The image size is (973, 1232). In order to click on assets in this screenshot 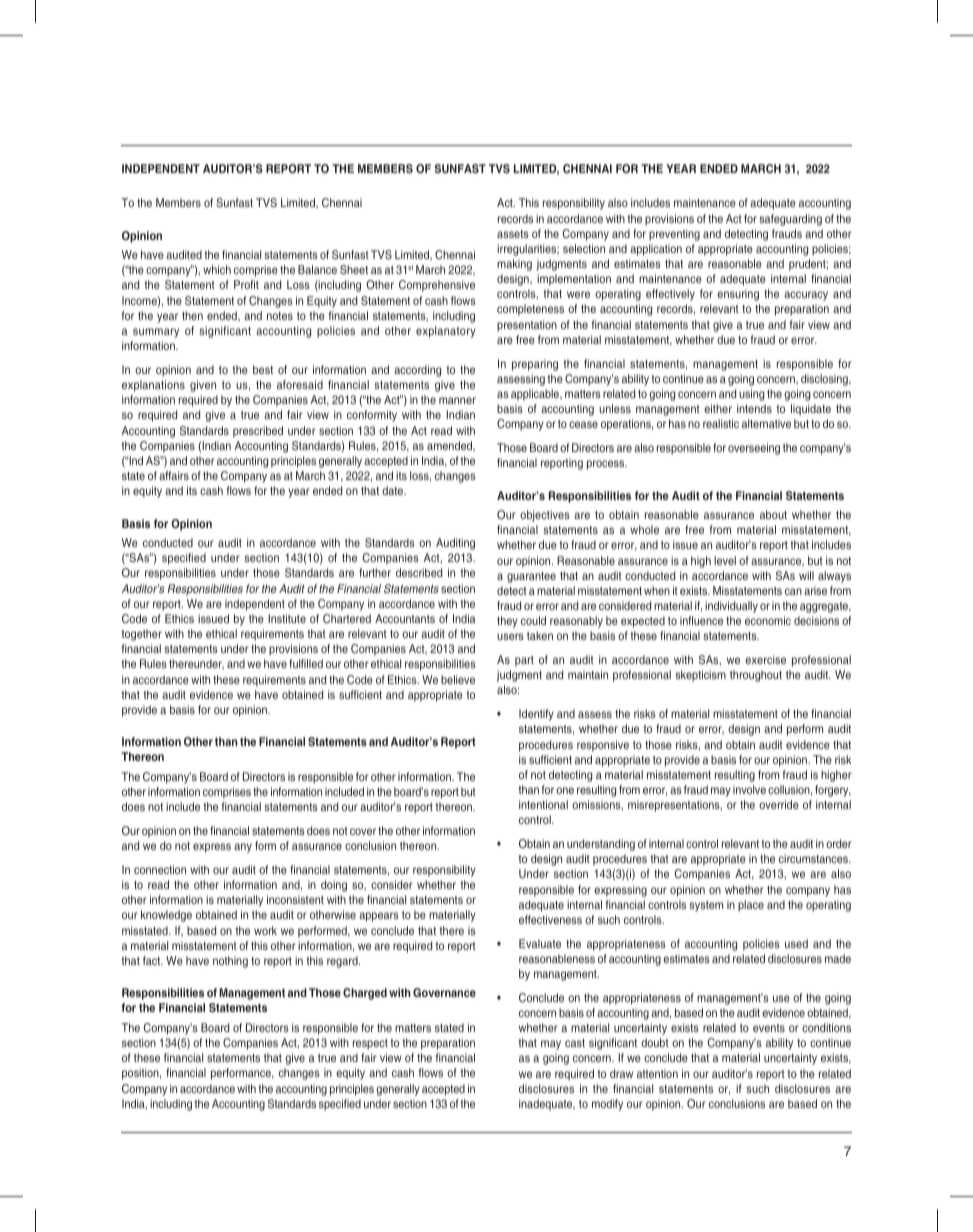, I will do `click(513, 234)`.
